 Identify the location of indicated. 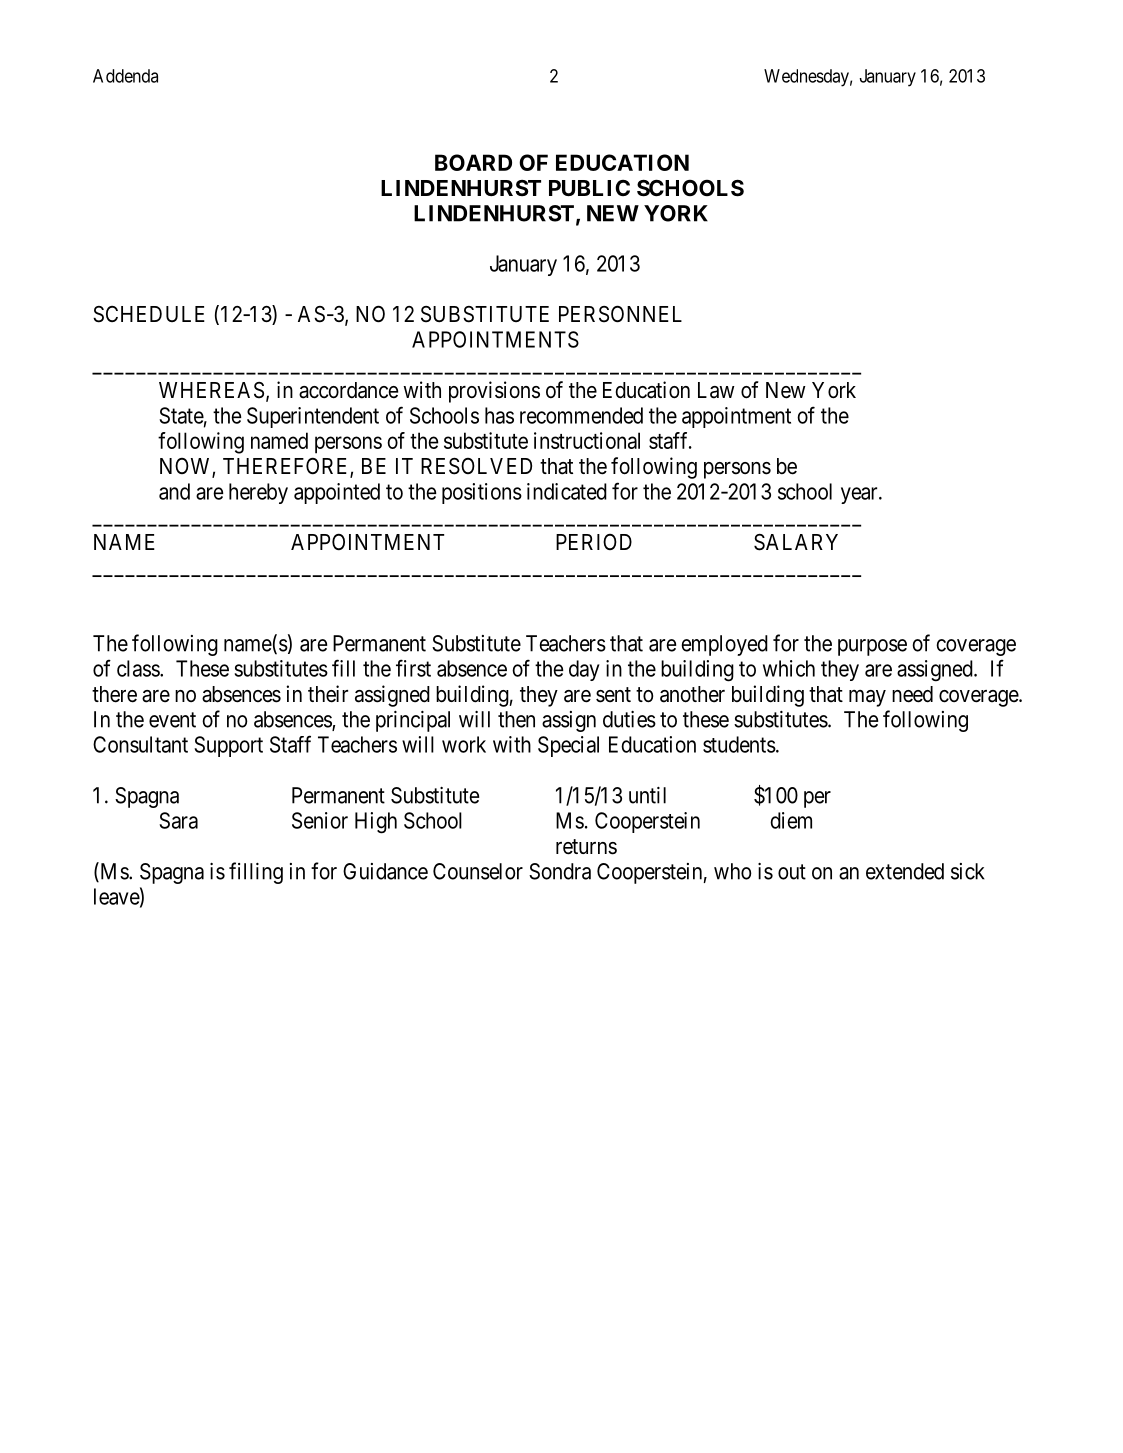
(567, 491).
